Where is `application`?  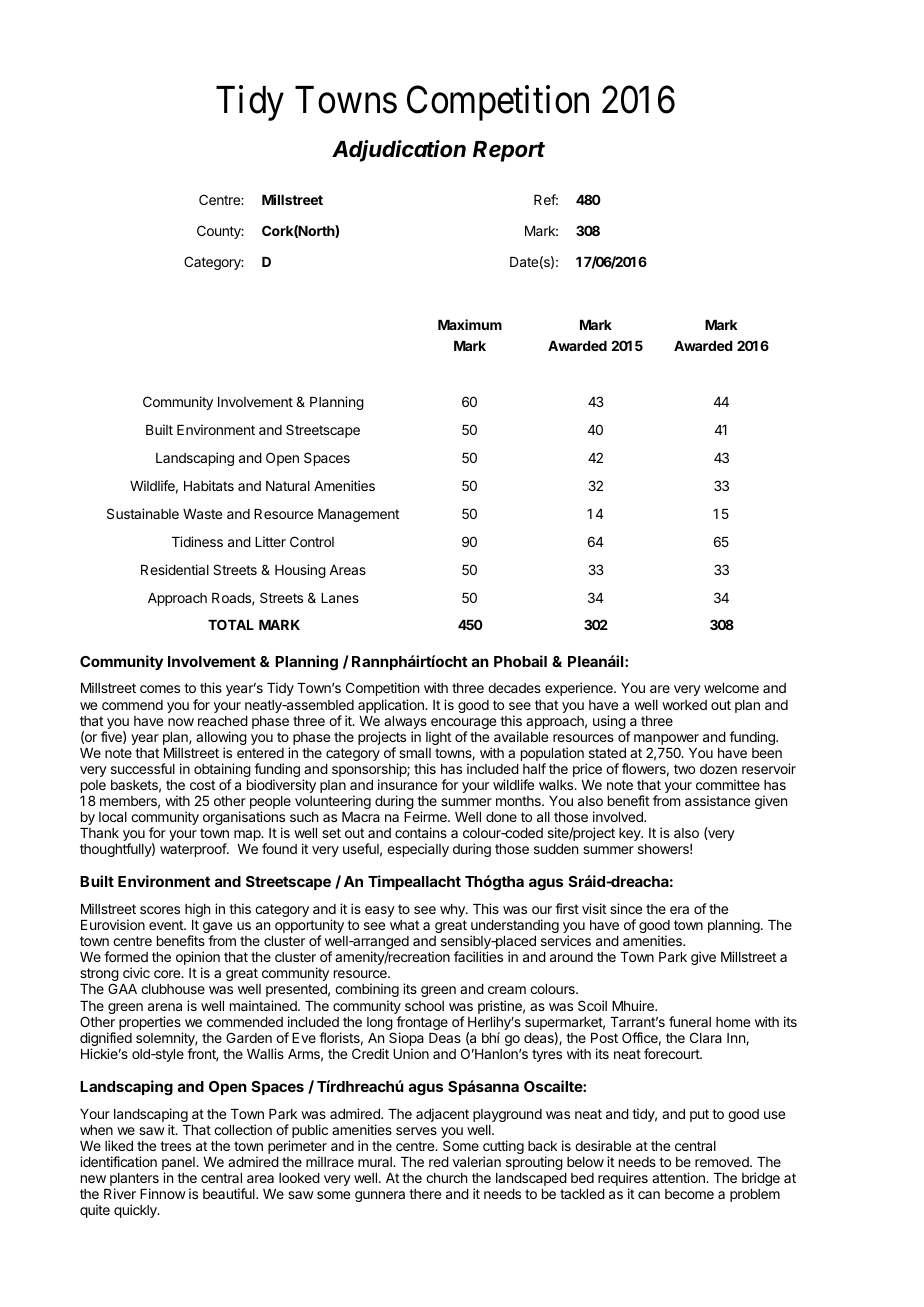
application is located at coordinates (392, 706).
